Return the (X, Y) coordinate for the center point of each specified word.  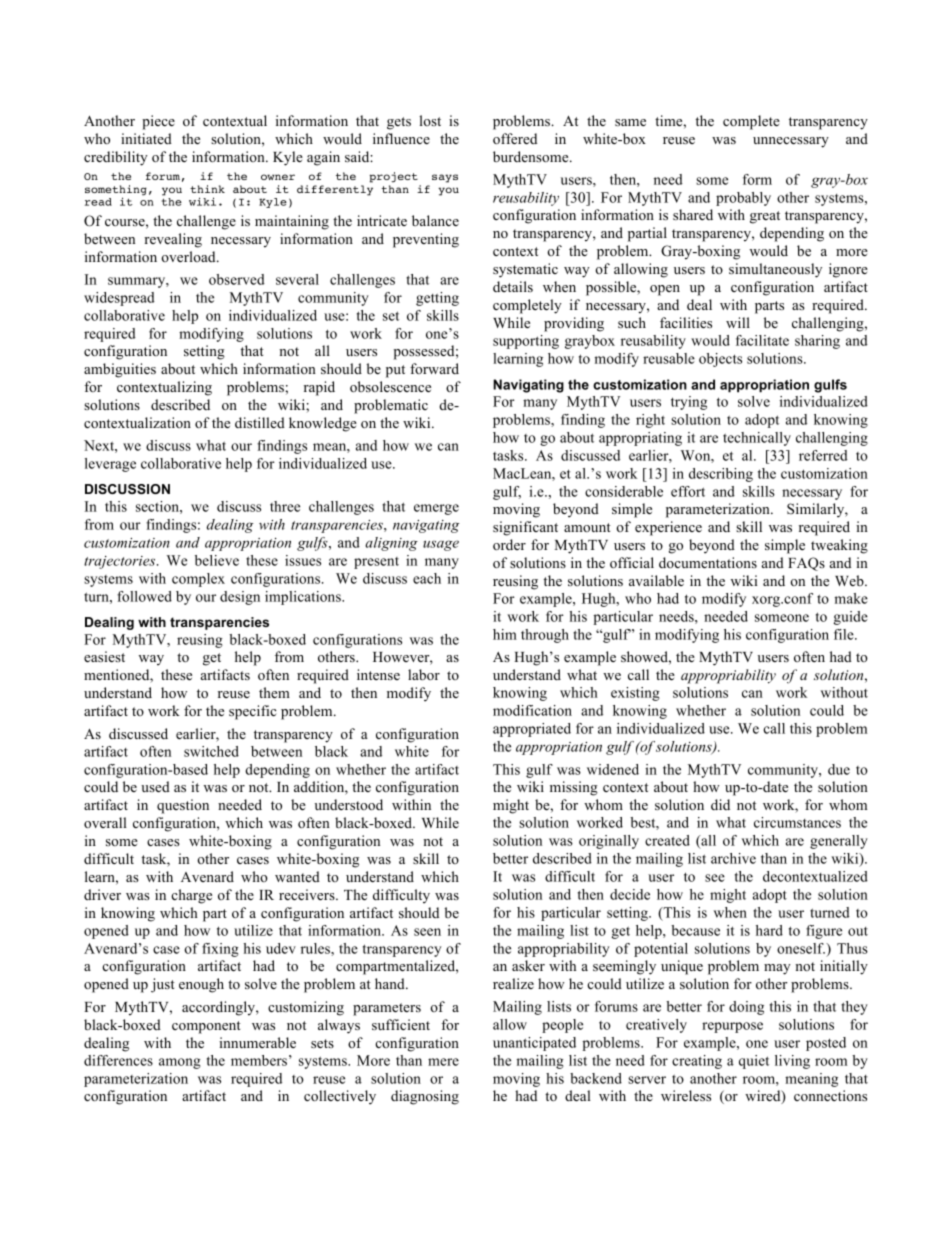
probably (743, 199)
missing (574, 788)
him (505, 634)
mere (443, 1062)
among (180, 1063)
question (183, 806)
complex (198, 580)
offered (515, 138)
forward (434, 368)
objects (720, 360)
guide (850, 618)
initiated (146, 138)
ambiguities (120, 370)
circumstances (797, 822)
